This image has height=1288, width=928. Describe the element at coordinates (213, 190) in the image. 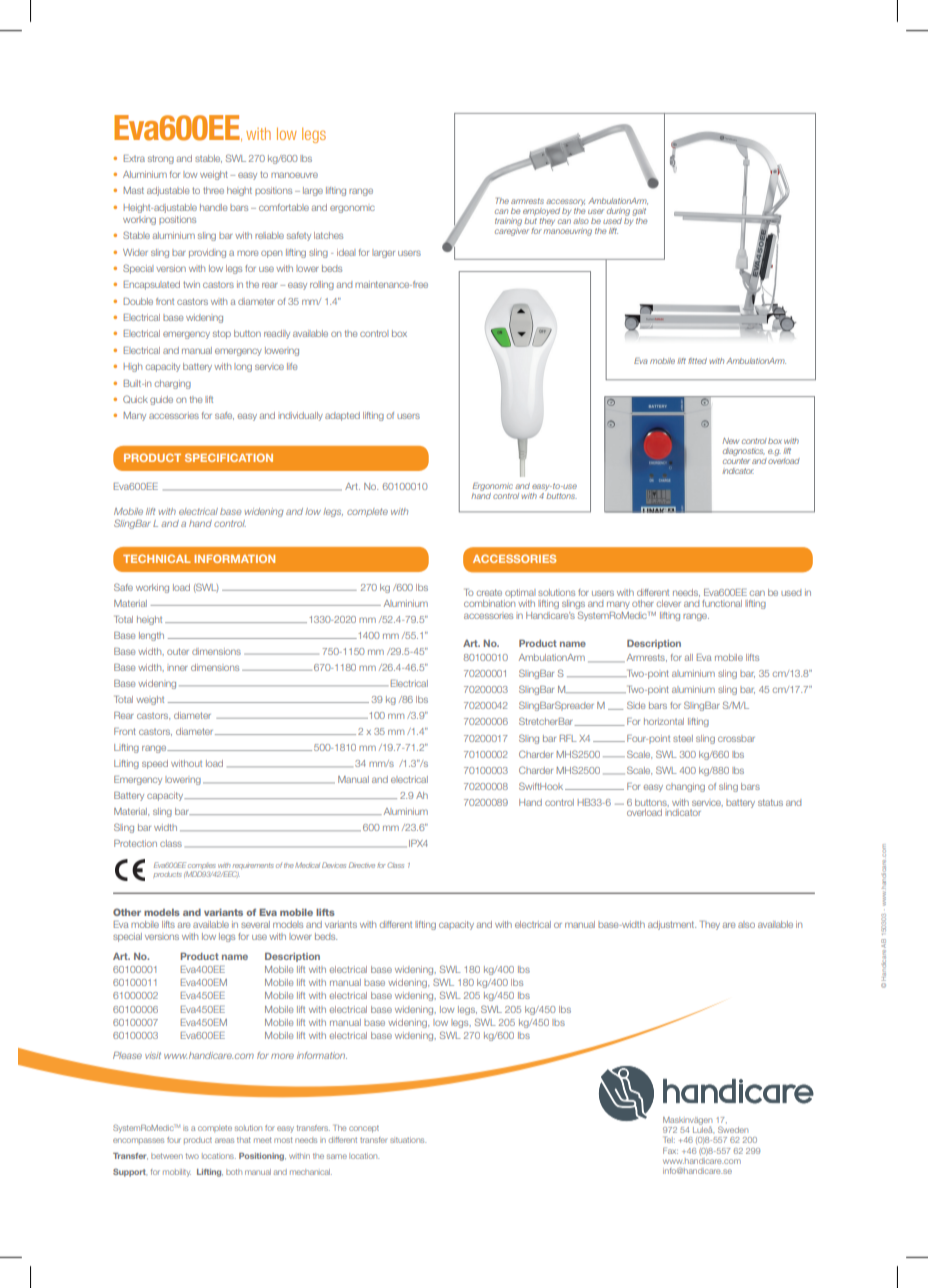

I see `three` at that location.
